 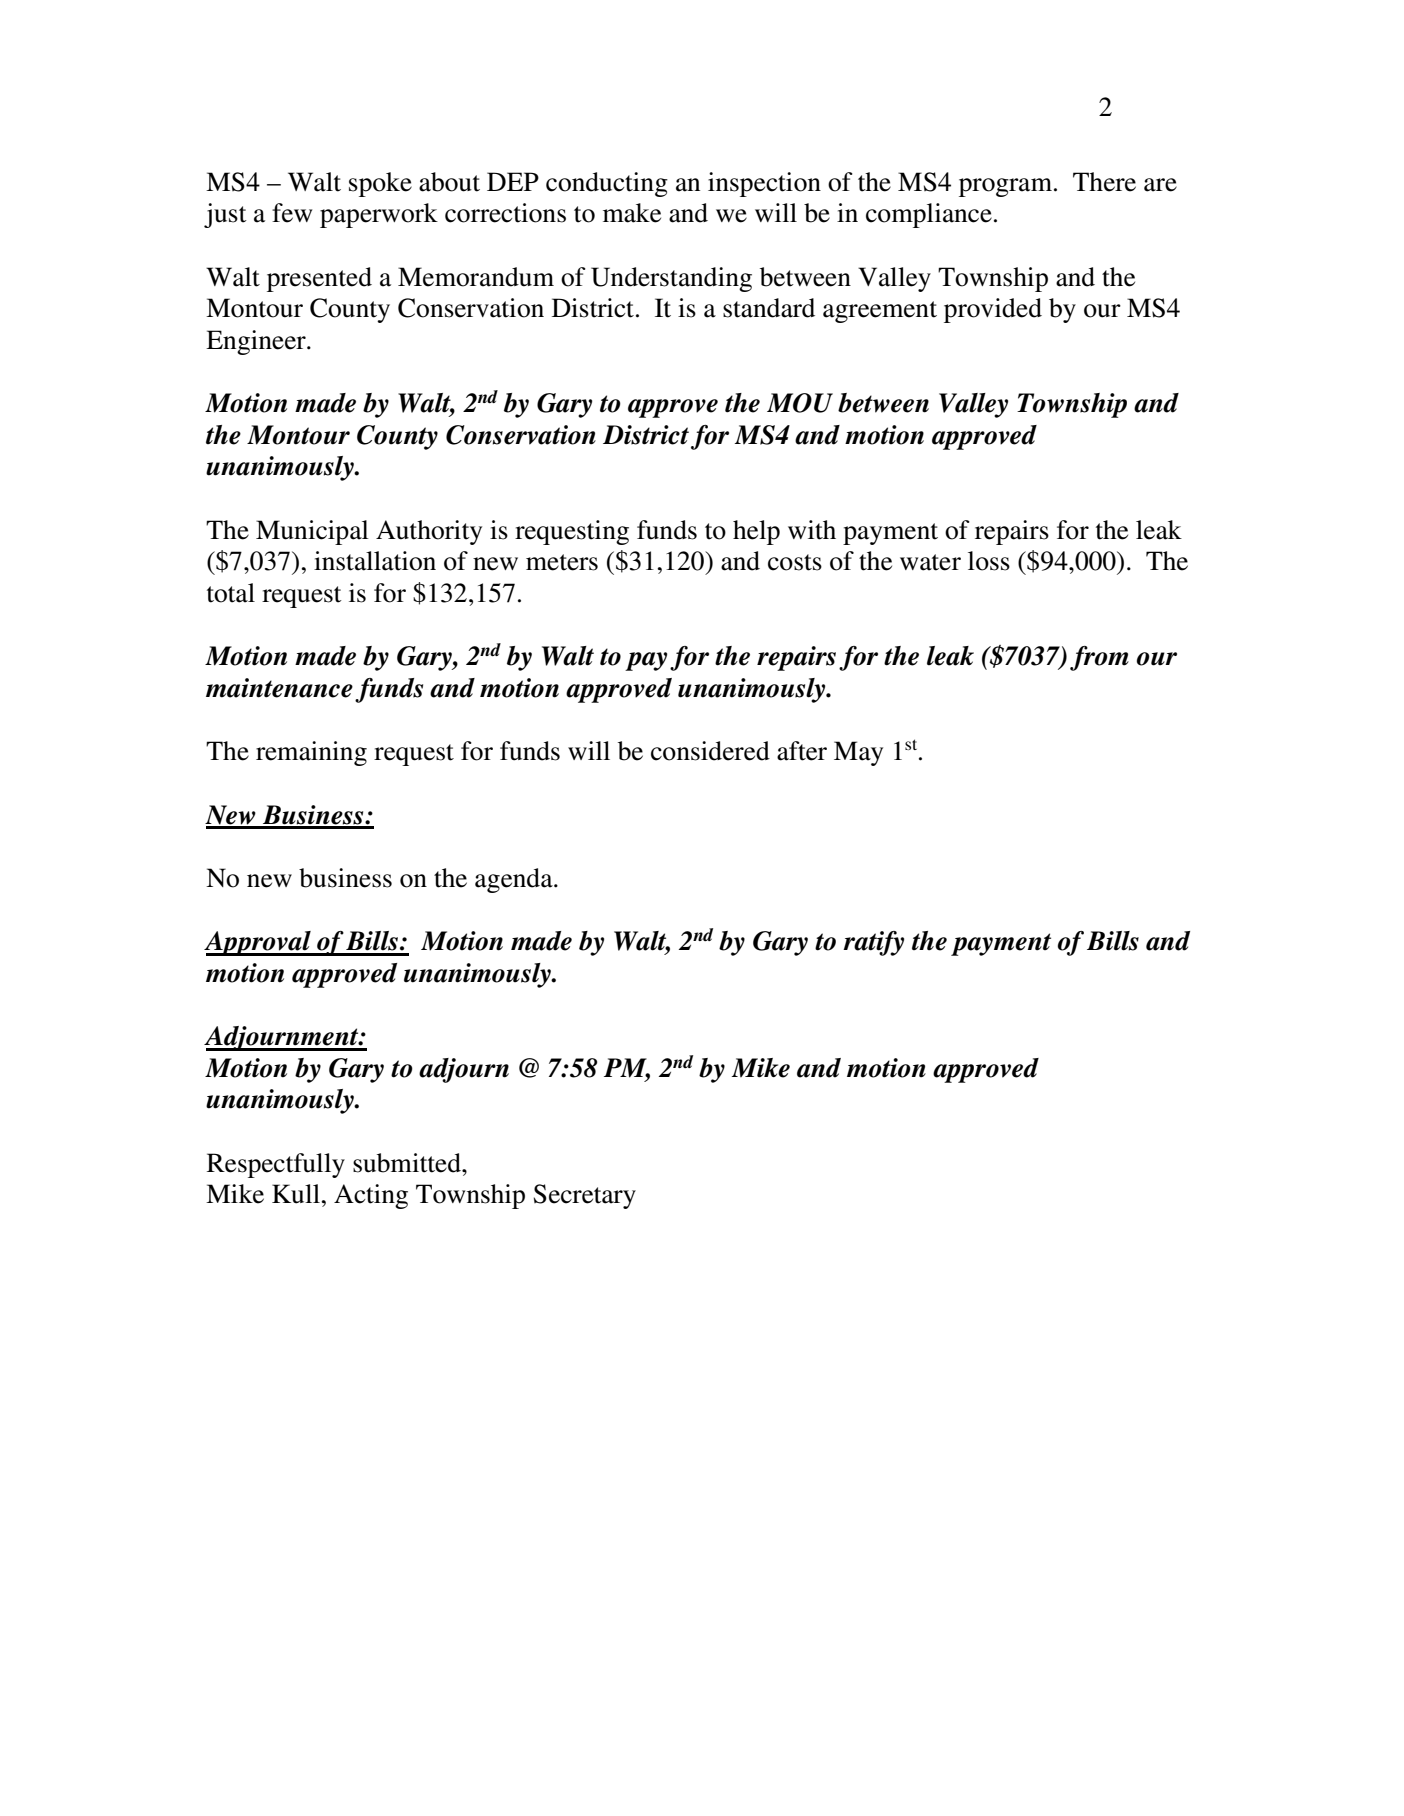 What do you see at coordinates (756, 532) in the image?
I see `help` at bounding box center [756, 532].
